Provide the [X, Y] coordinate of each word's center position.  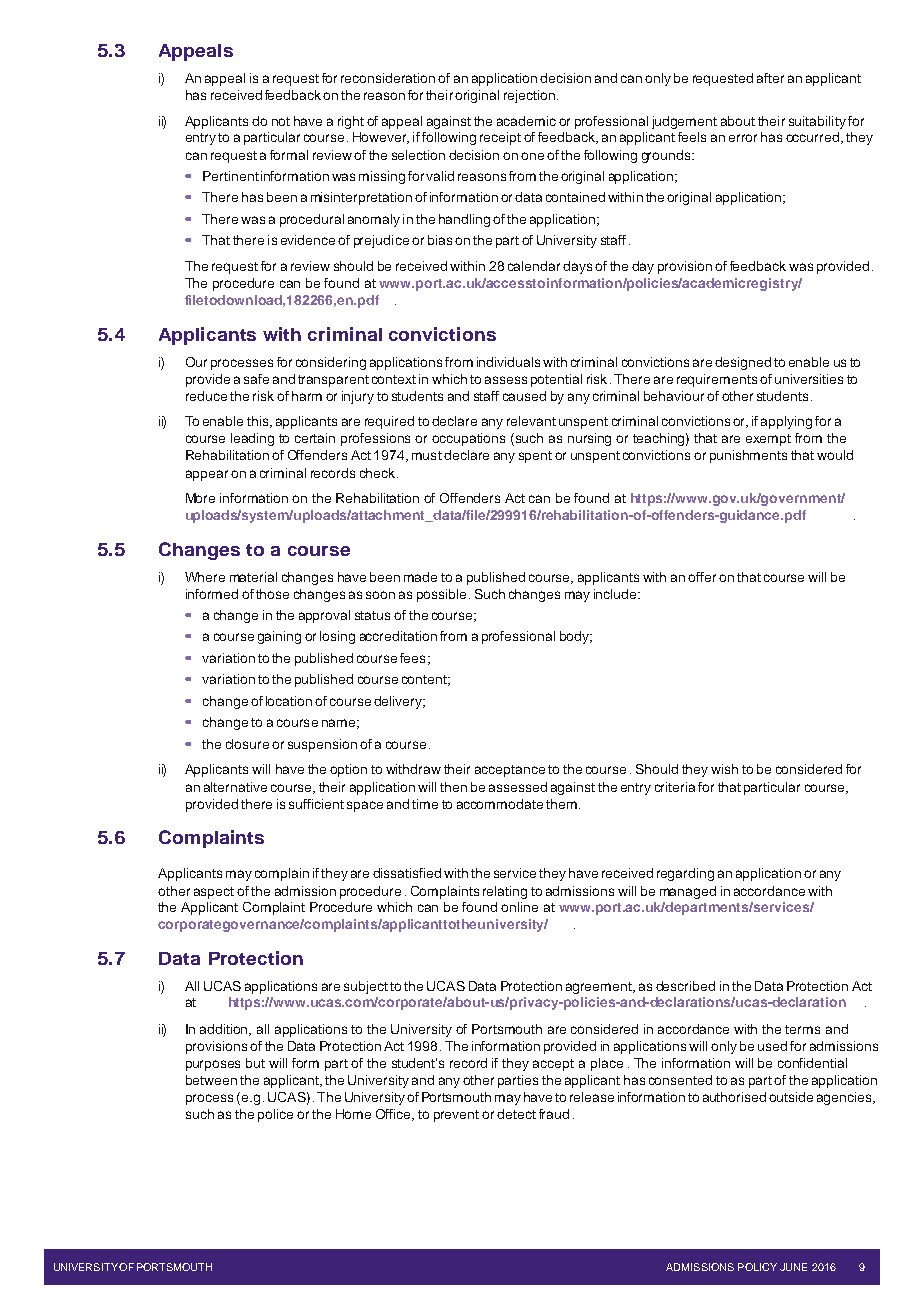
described [685, 986]
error [743, 138]
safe [256, 379]
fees [412, 658]
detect [516, 1114]
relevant [531, 421]
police [275, 1115]
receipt [500, 138]
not [281, 121]
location [289, 701]
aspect [214, 893]
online [519, 907]
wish [724, 769]
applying [786, 422]
